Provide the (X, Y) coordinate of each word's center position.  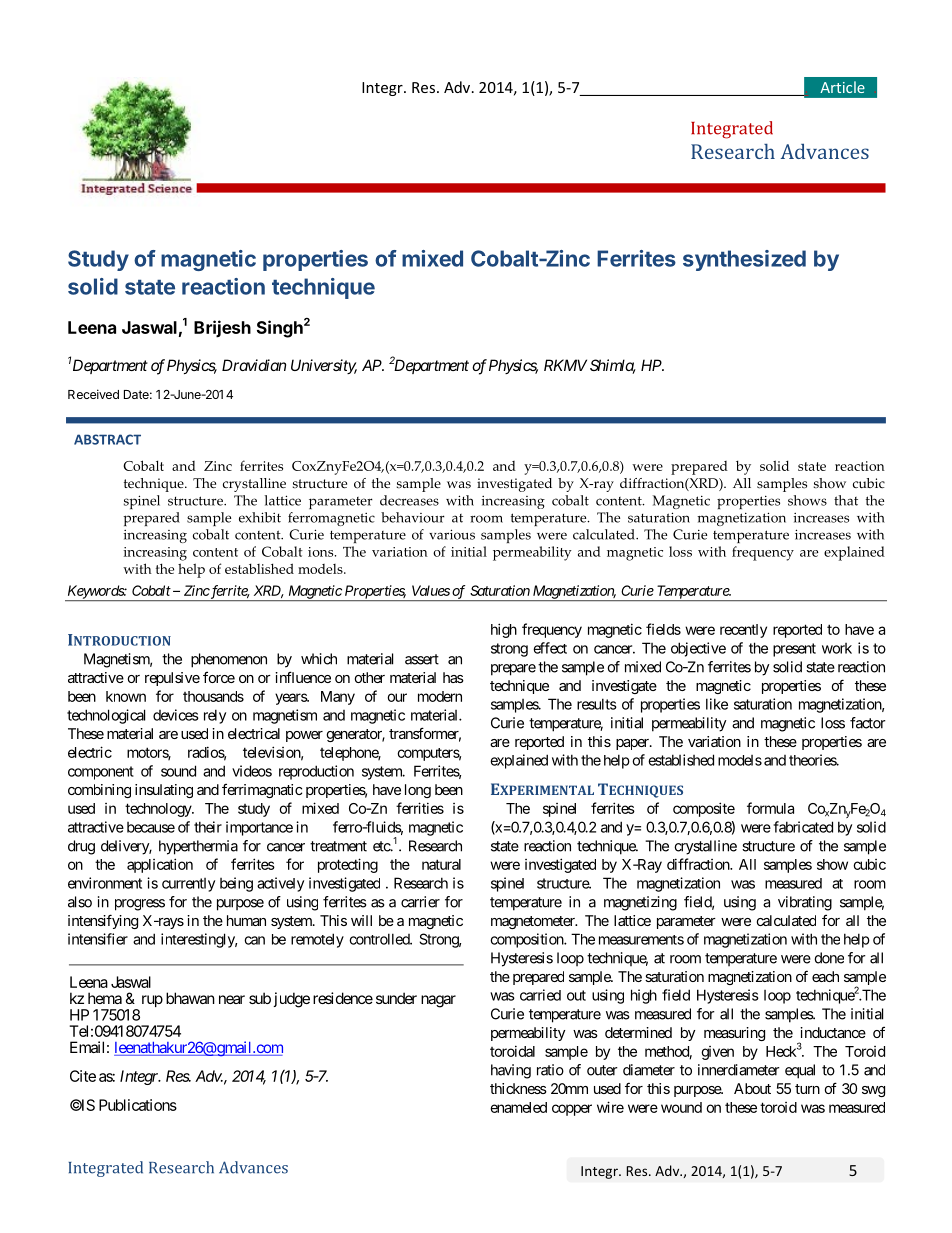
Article (842, 87)
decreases (409, 500)
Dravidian (254, 365)
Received (93, 394)
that (846, 500)
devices (176, 715)
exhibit (260, 517)
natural (441, 864)
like (717, 704)
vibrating (805, 903)
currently (188, 885)
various (452, 534)
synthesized (744, 260)
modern (440, 696)
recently (743, 631)
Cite (83, 1076)
